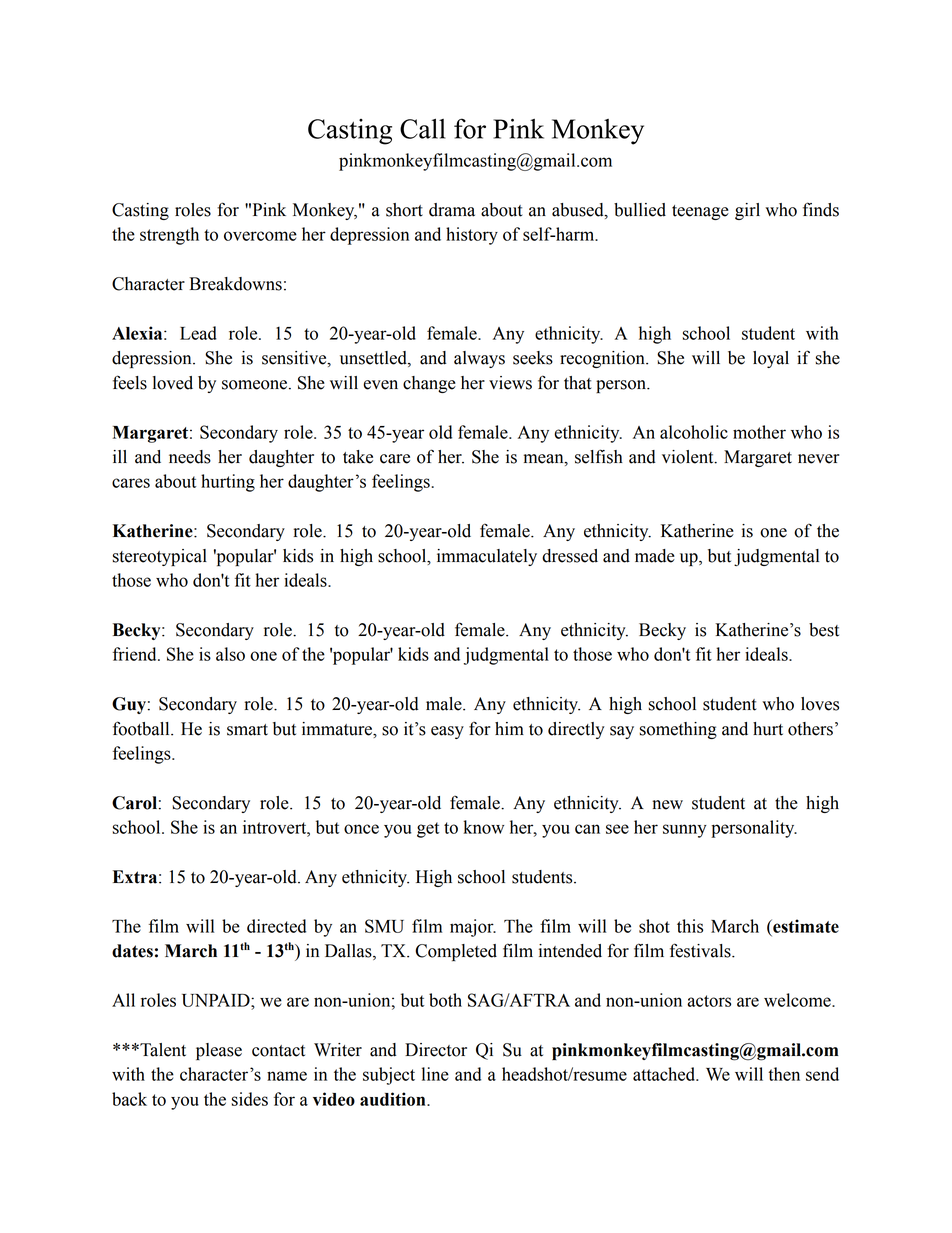 This screenshot has width=952, height=1233. What do you see at coordinates (276, 926) in the screenshot?
I see `directed` at bounding box center [276, 926].
